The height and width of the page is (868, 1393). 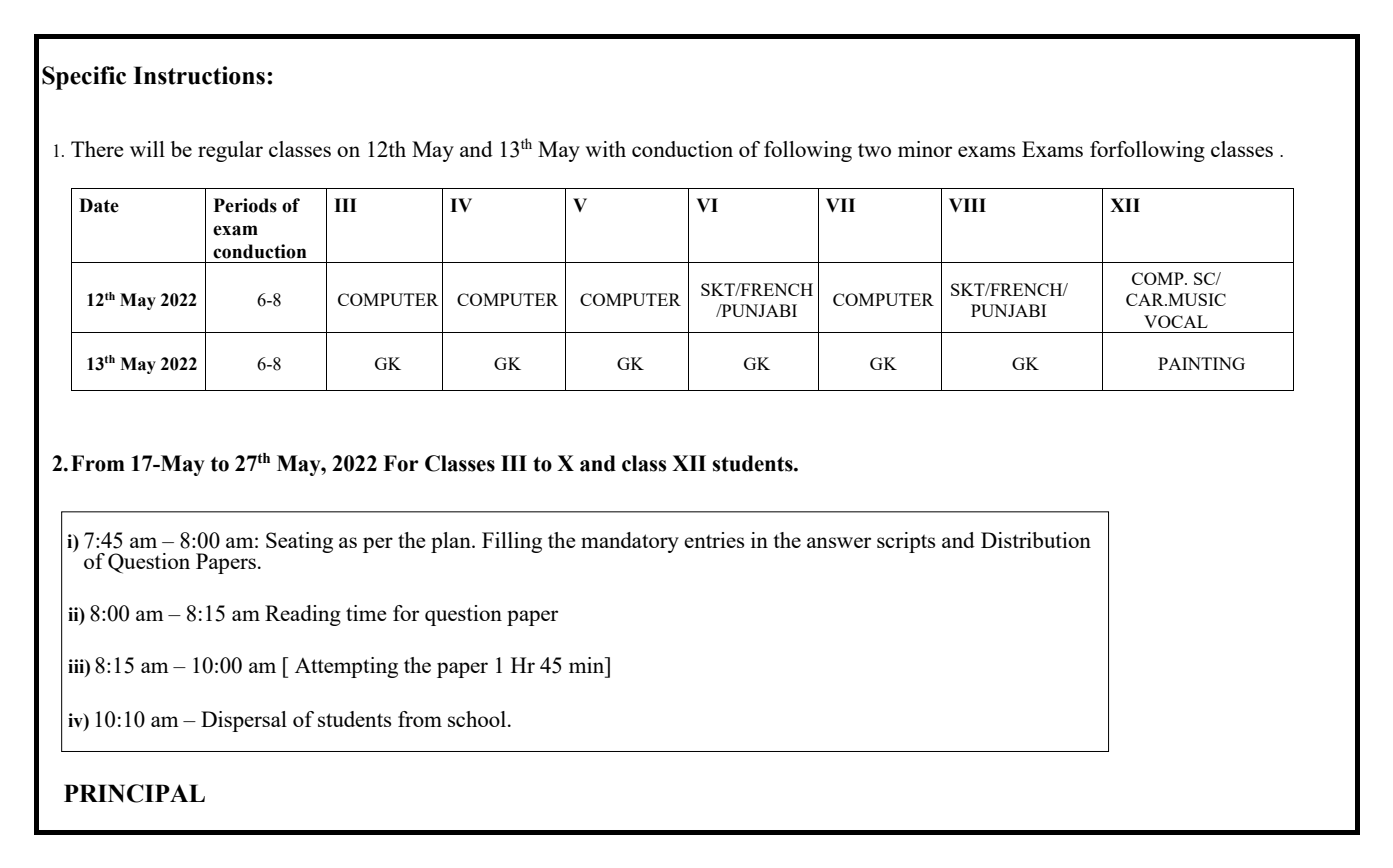 I want to click on Periods, so click(x=245, y=205).
